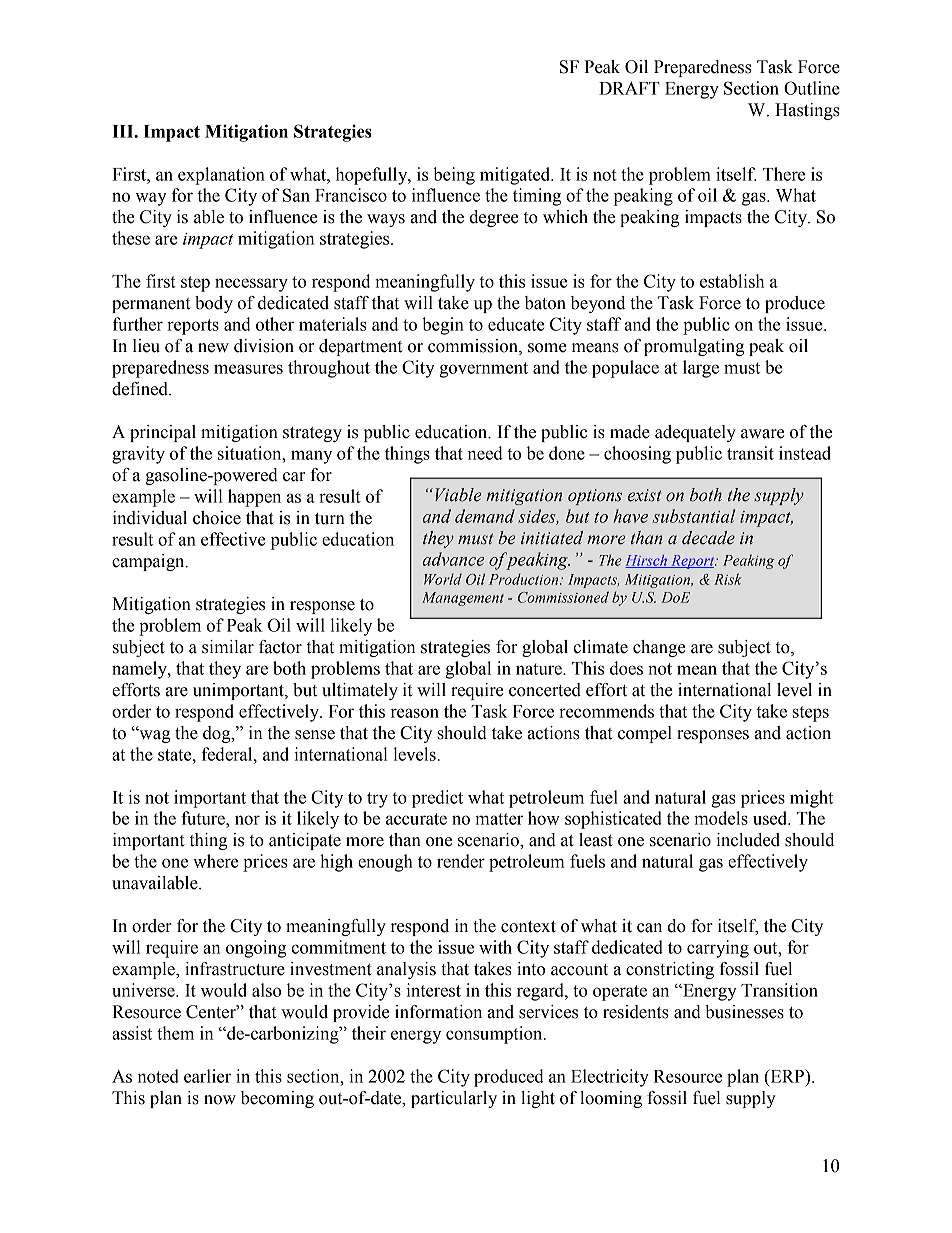 The height and width of the document is (1233, 952). I want to click on earlier, so click(207, 1076).
